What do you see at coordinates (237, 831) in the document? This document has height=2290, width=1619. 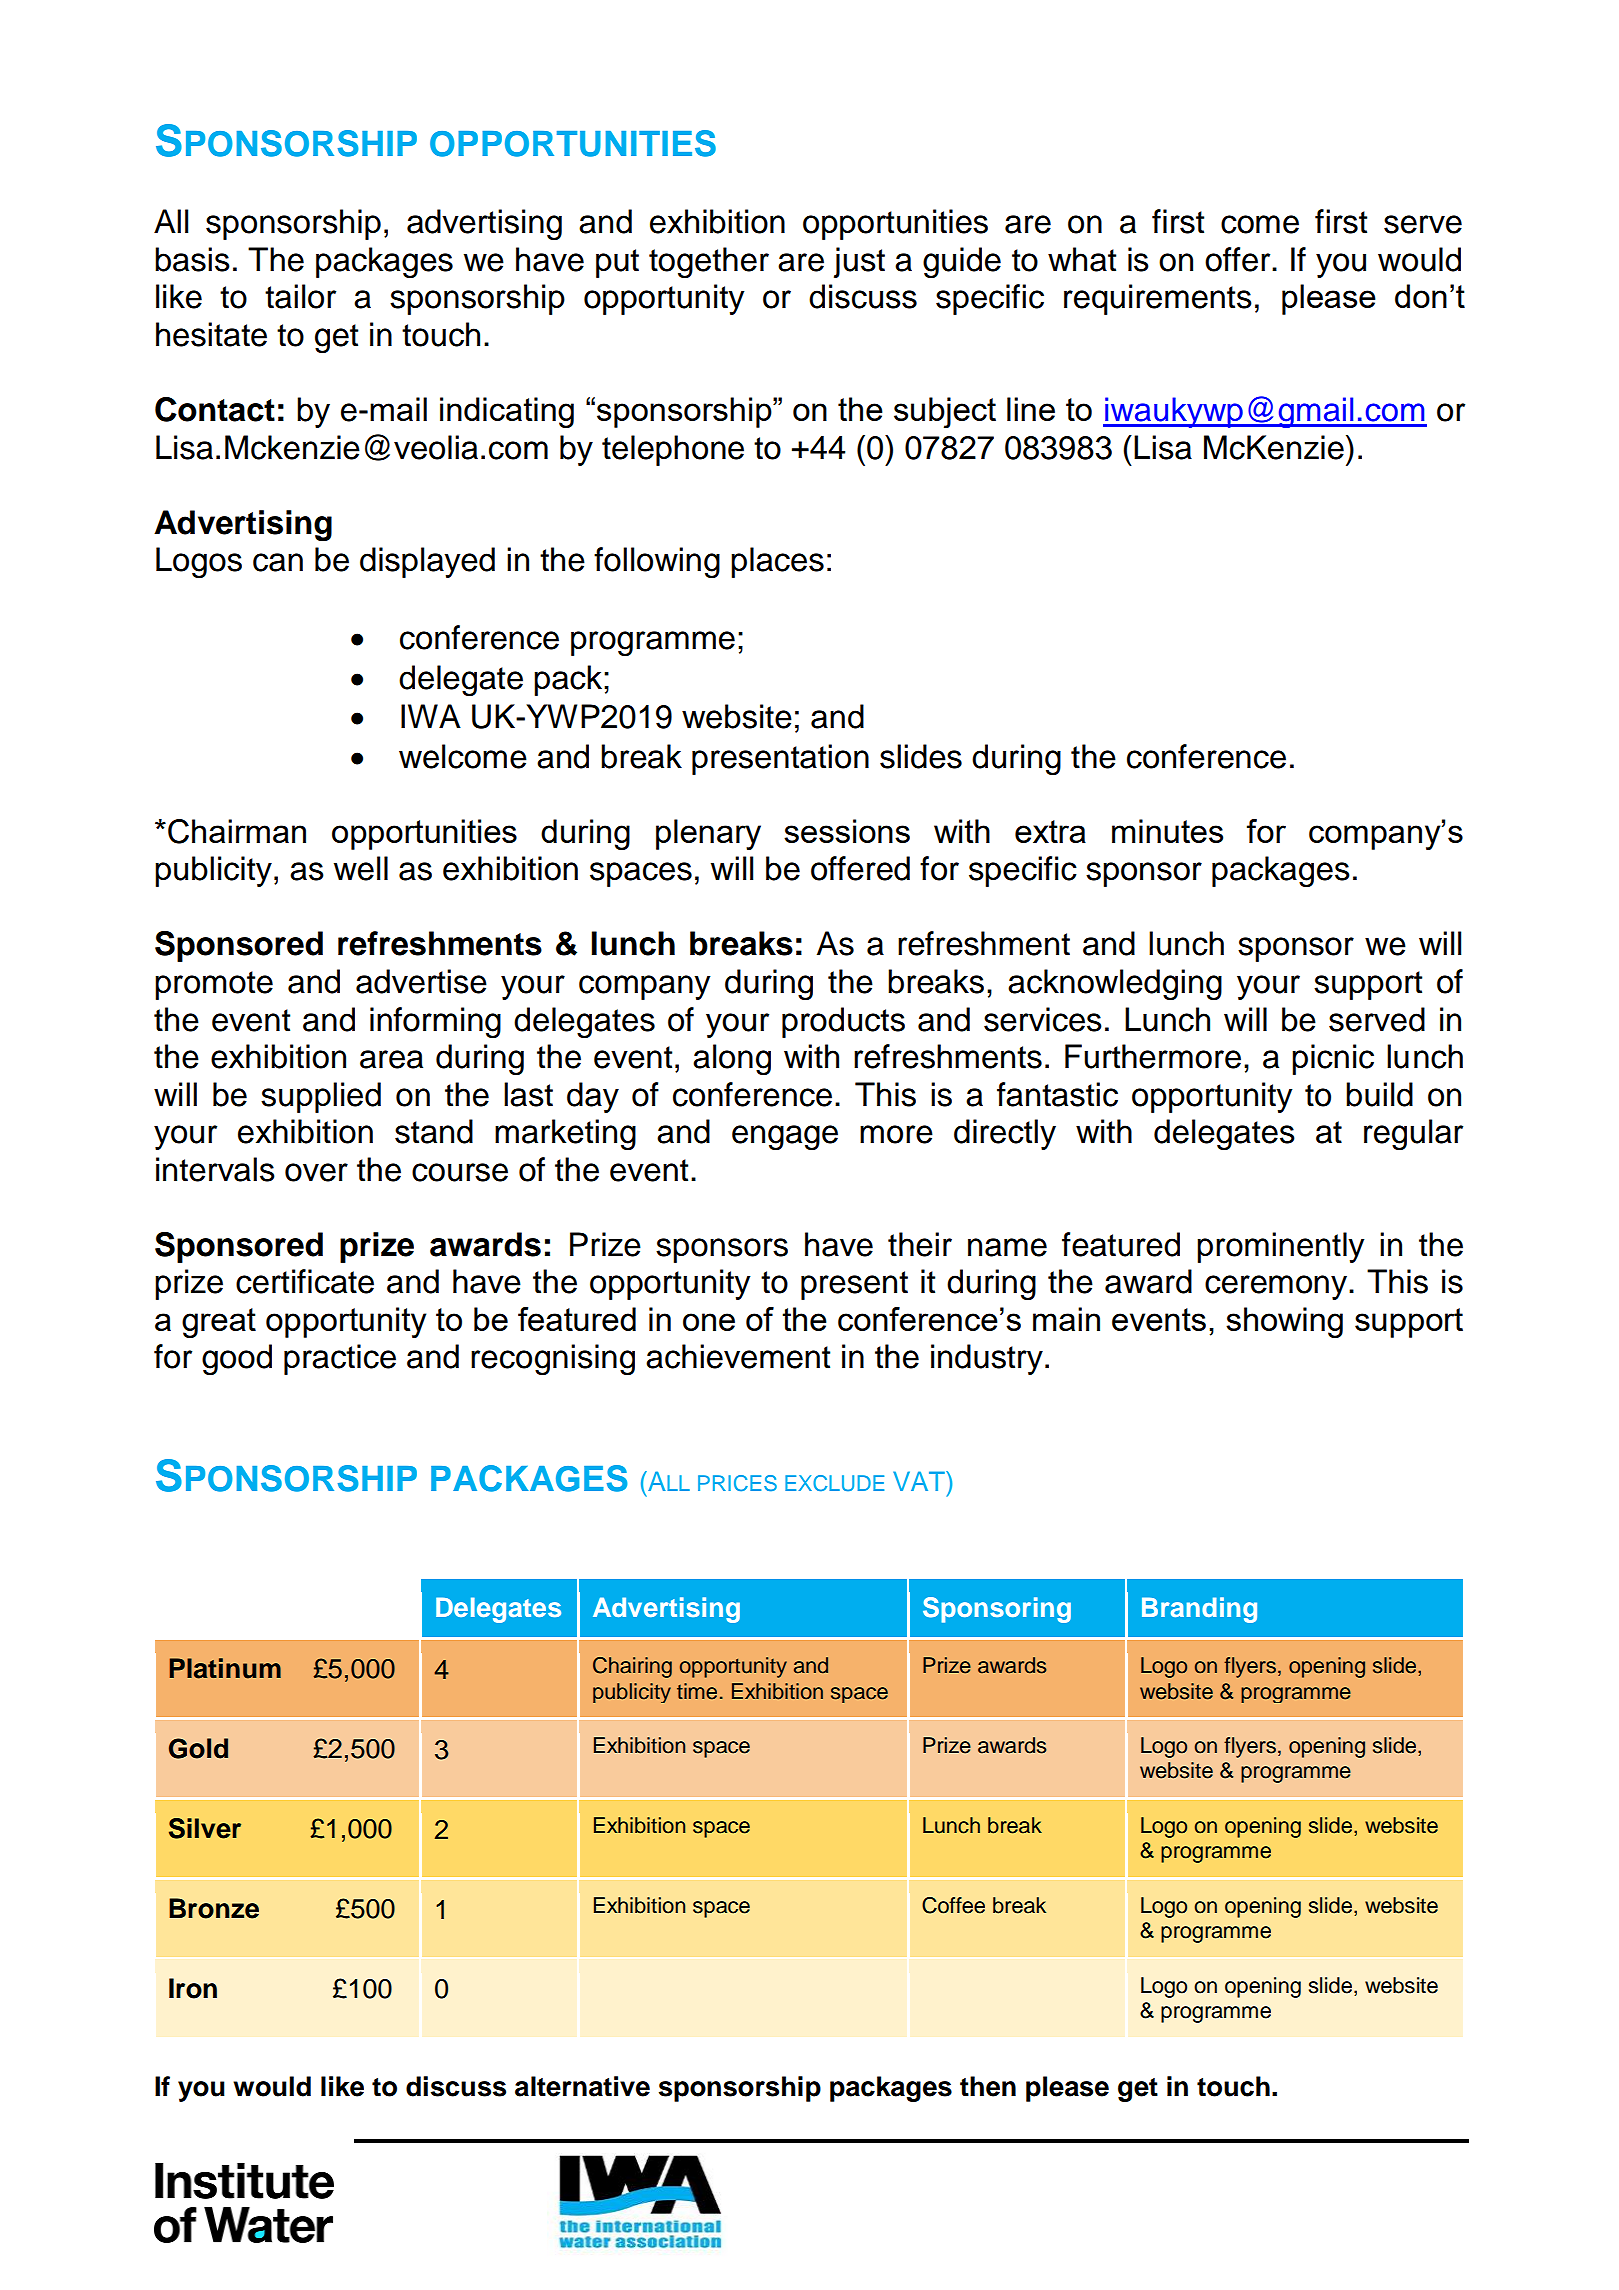 I see `Chairman` at bounding box center [237, 831].
